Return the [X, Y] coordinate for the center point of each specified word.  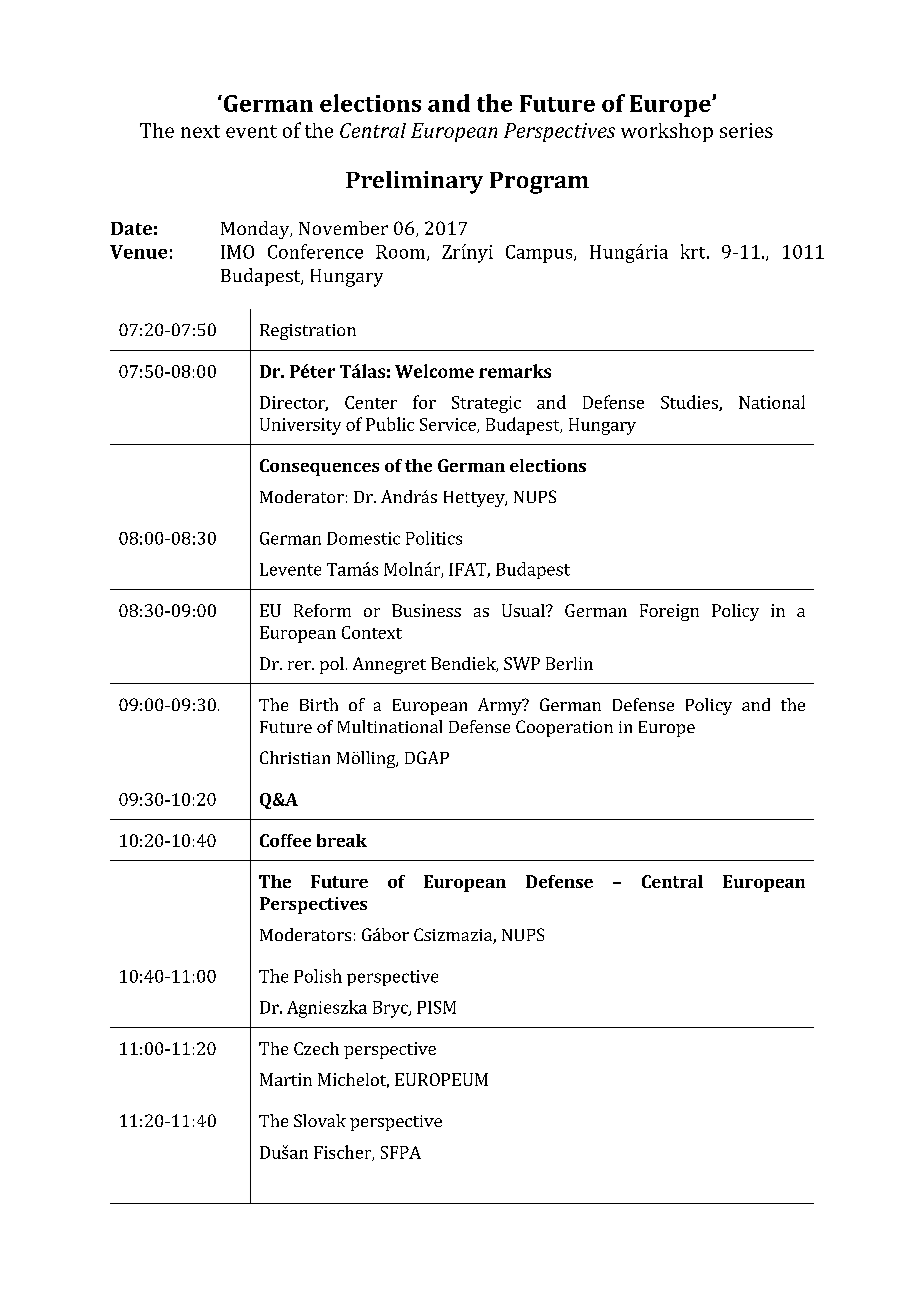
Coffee [285, 840]
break [342, 840]
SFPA [401, 1152]
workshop [667, 132]
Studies [690, 403]
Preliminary [414, 182]
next [200, 131]
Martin [286, 1079]
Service [449, 425]
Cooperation [564, 728]
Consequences [319, 467]
